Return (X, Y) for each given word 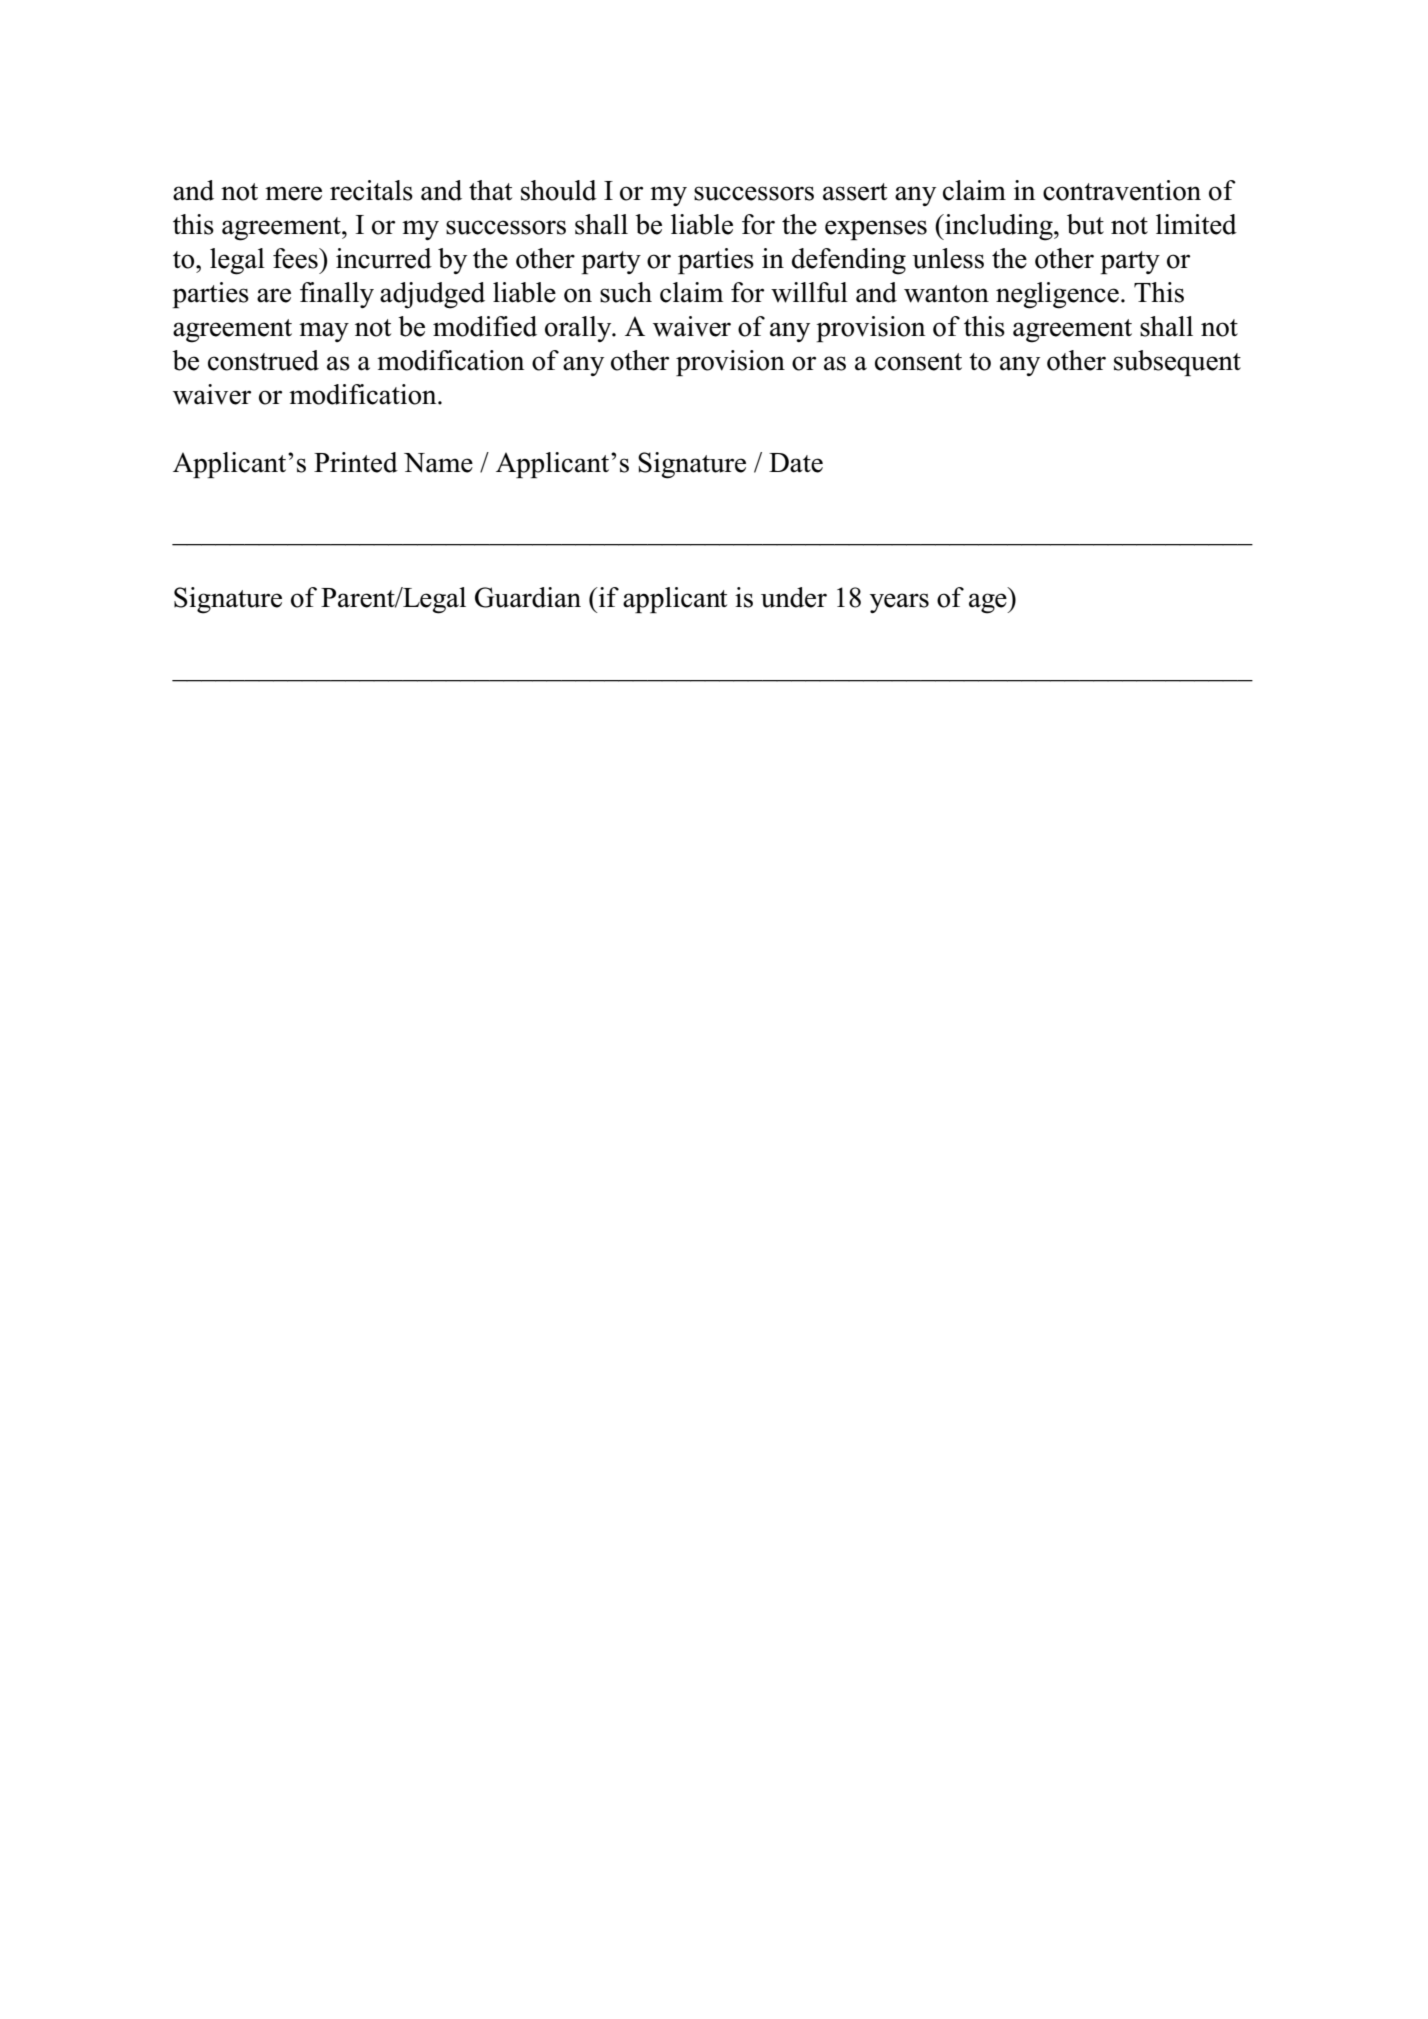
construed (263, 360)
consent (918, 362)
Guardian (528, 597)
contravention (1122, 190)
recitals (371, 190)
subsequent (1177, 363)
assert (855, 192)
